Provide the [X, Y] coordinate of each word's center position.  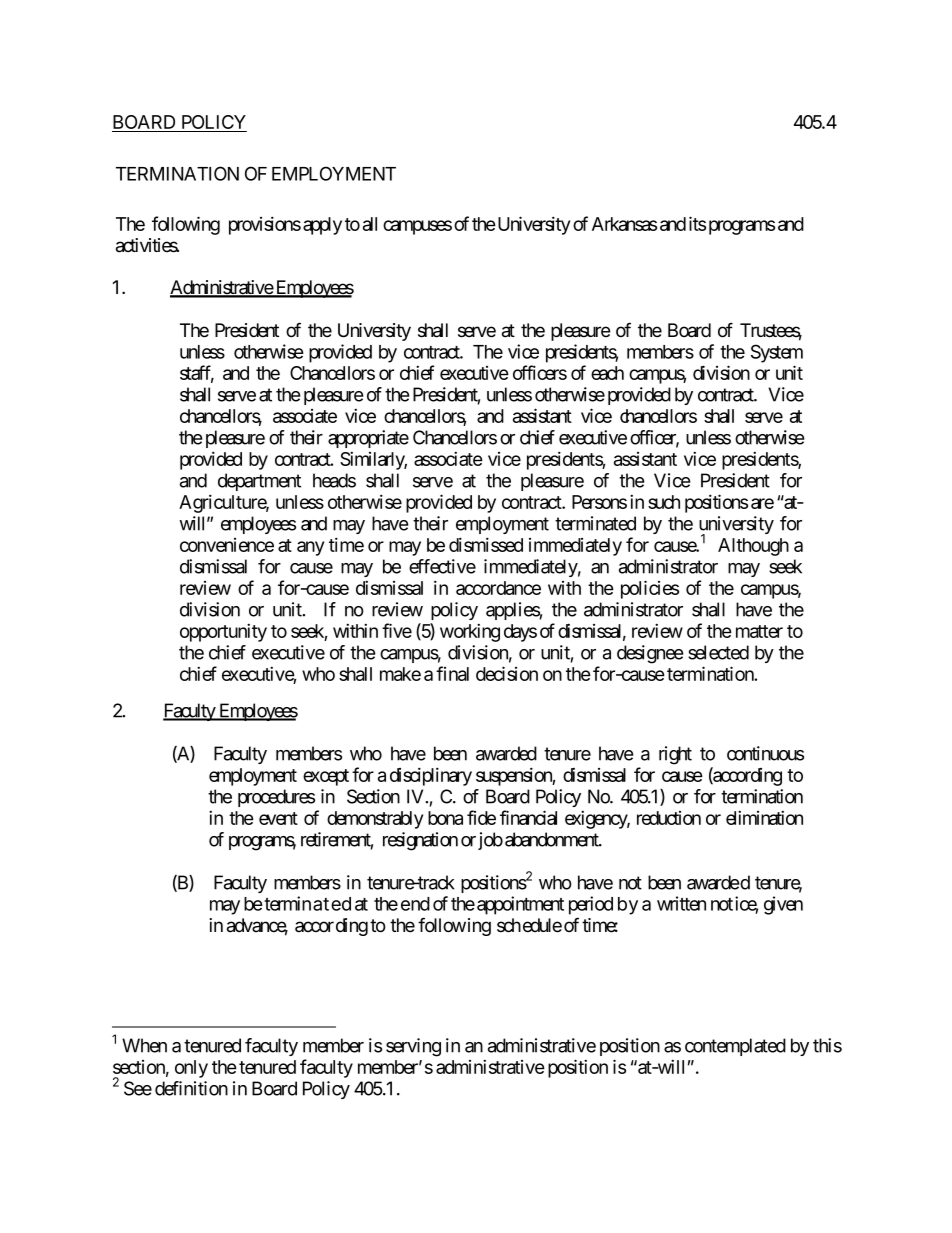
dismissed [486, 544]
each [607, 373]
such [664, 502]
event [278, 818]
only [191, 1069]
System [777, 353]
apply [322, 226]
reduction [669, 818]
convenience [227, 545]
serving [413, 1047]
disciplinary [431, 776]
